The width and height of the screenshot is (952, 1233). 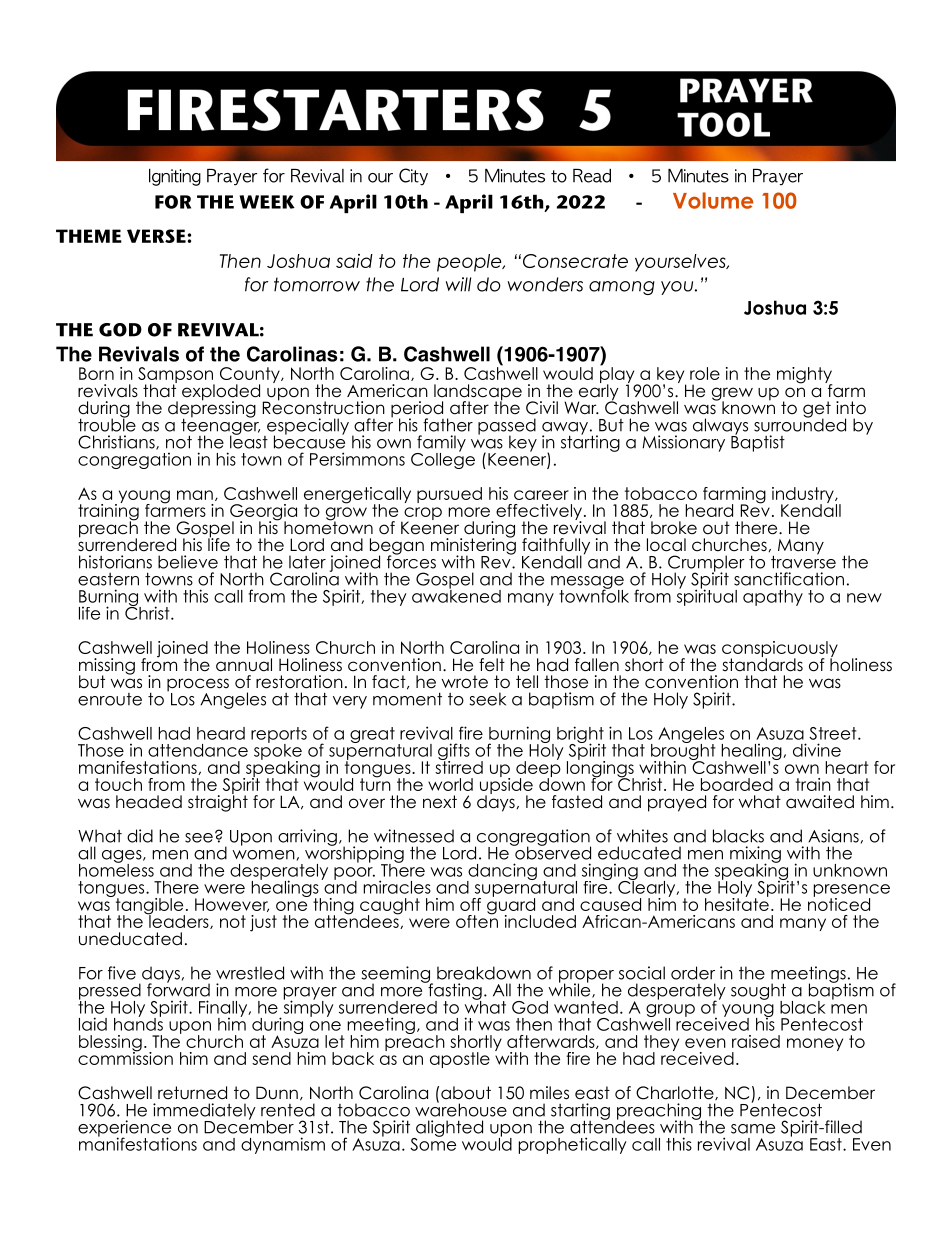 What do you see at coordinates (198, 686) in the screenshot?
I see `process` at bounding box center [198, 686].
